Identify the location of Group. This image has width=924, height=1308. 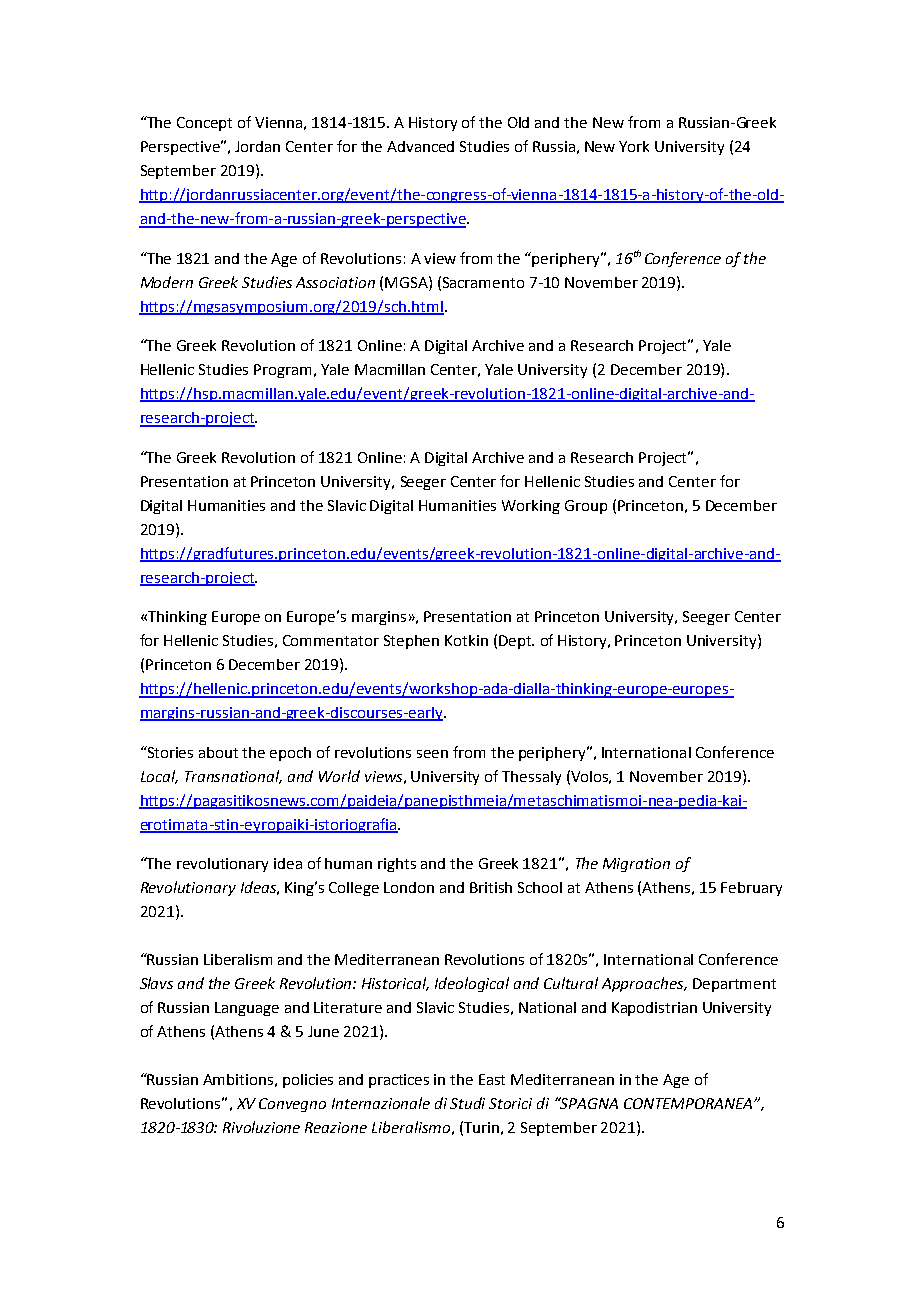
(586, 507).
